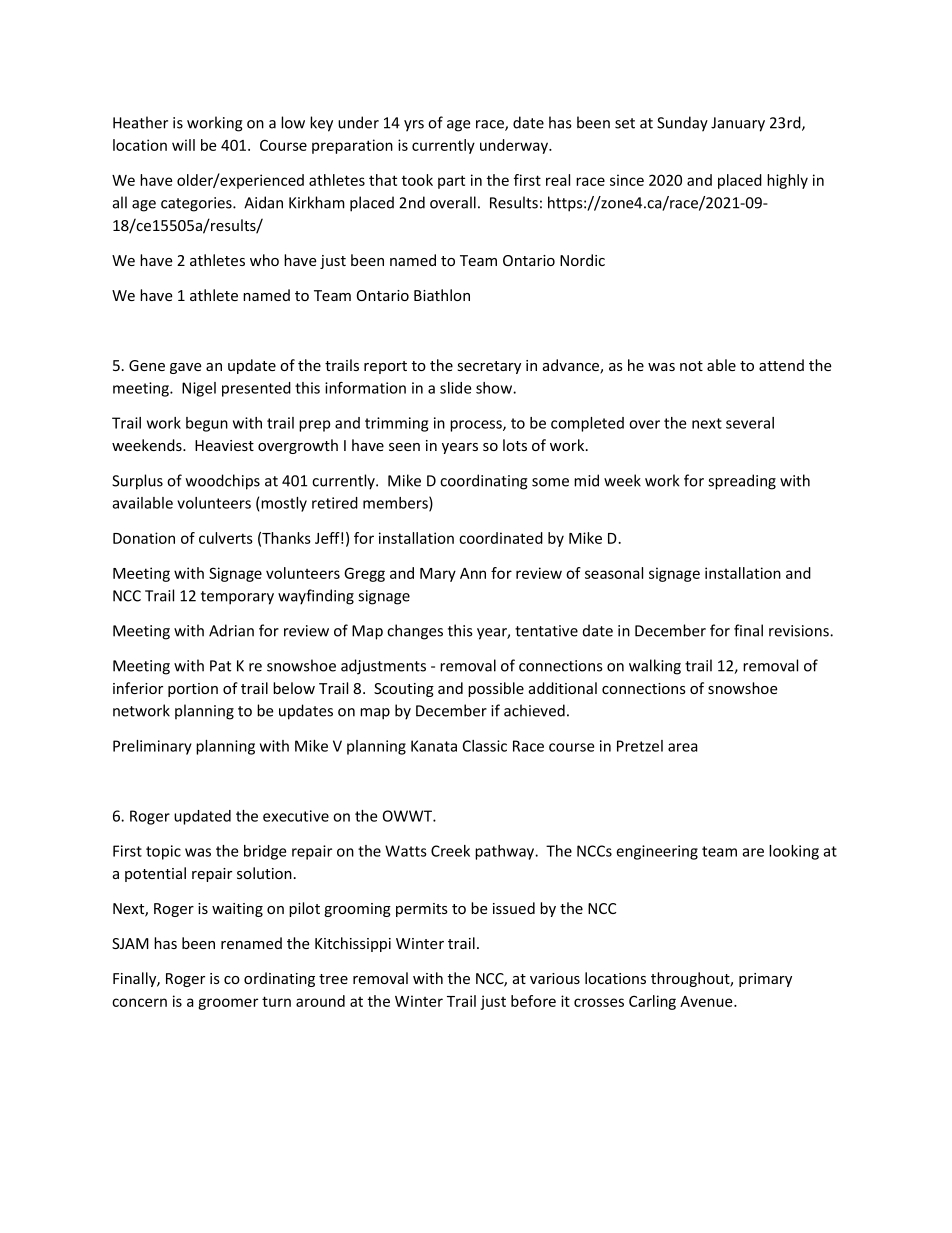 Image resolution: width=952 pixels, height=1233 pixels. What do you see at coordinates (228, 1004) in the screenshot?
I see `groomer` at bounding box center [228, 1004].
